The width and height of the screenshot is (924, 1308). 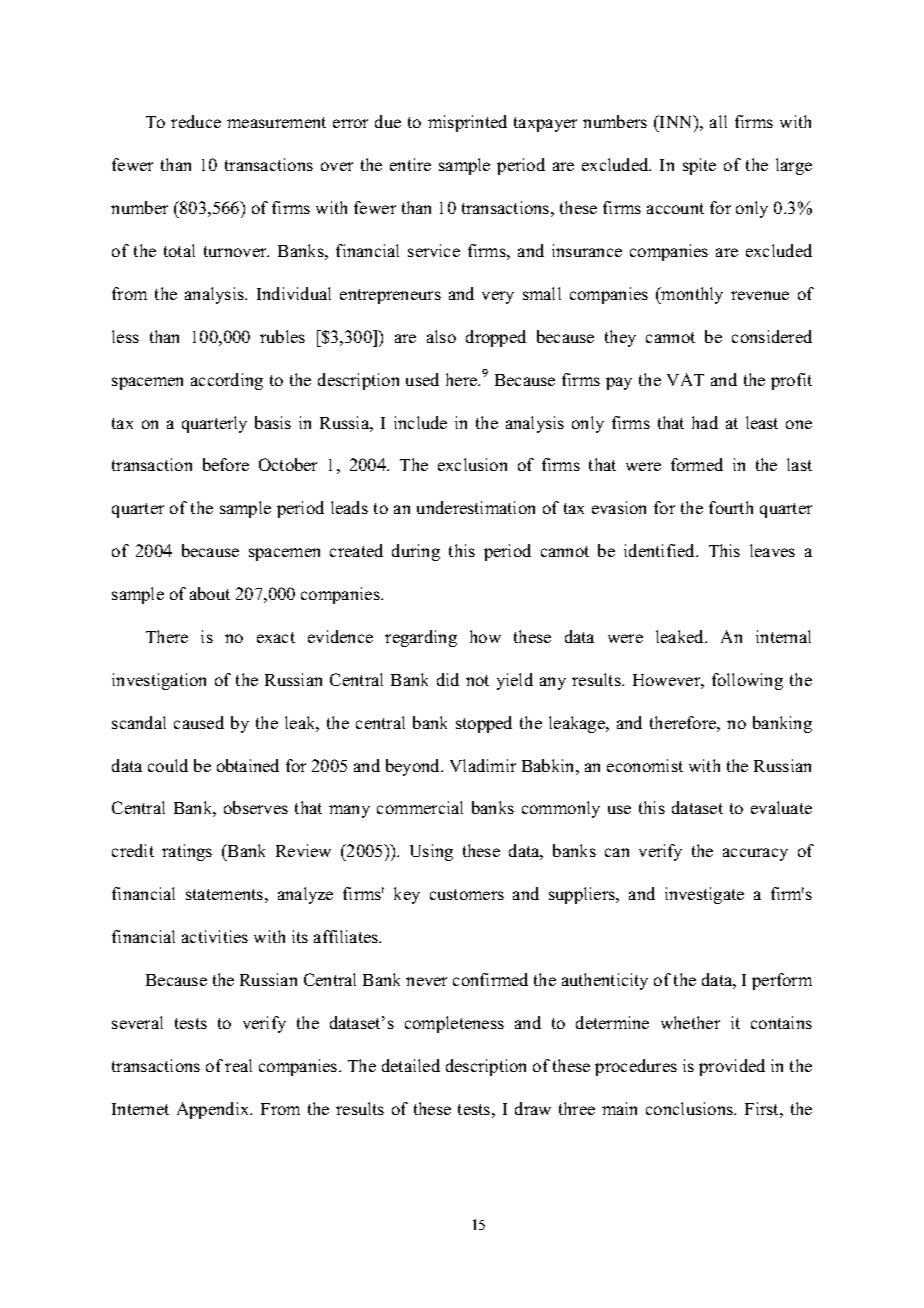 I want to click on reduce, so click(x=196, y=121).
